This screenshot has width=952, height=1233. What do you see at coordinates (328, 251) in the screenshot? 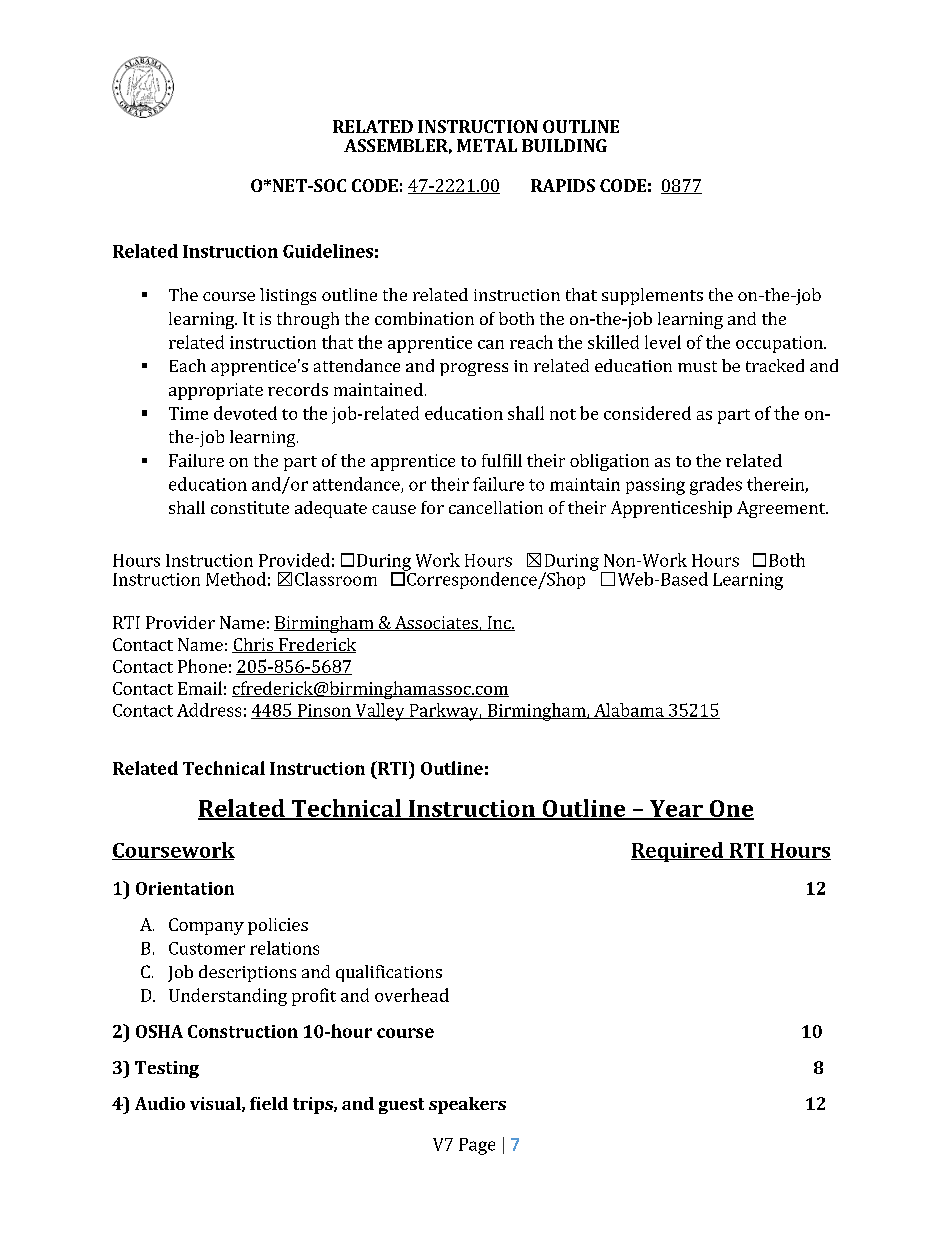
I see `Guidelines` at bounding box center [328, 251].
